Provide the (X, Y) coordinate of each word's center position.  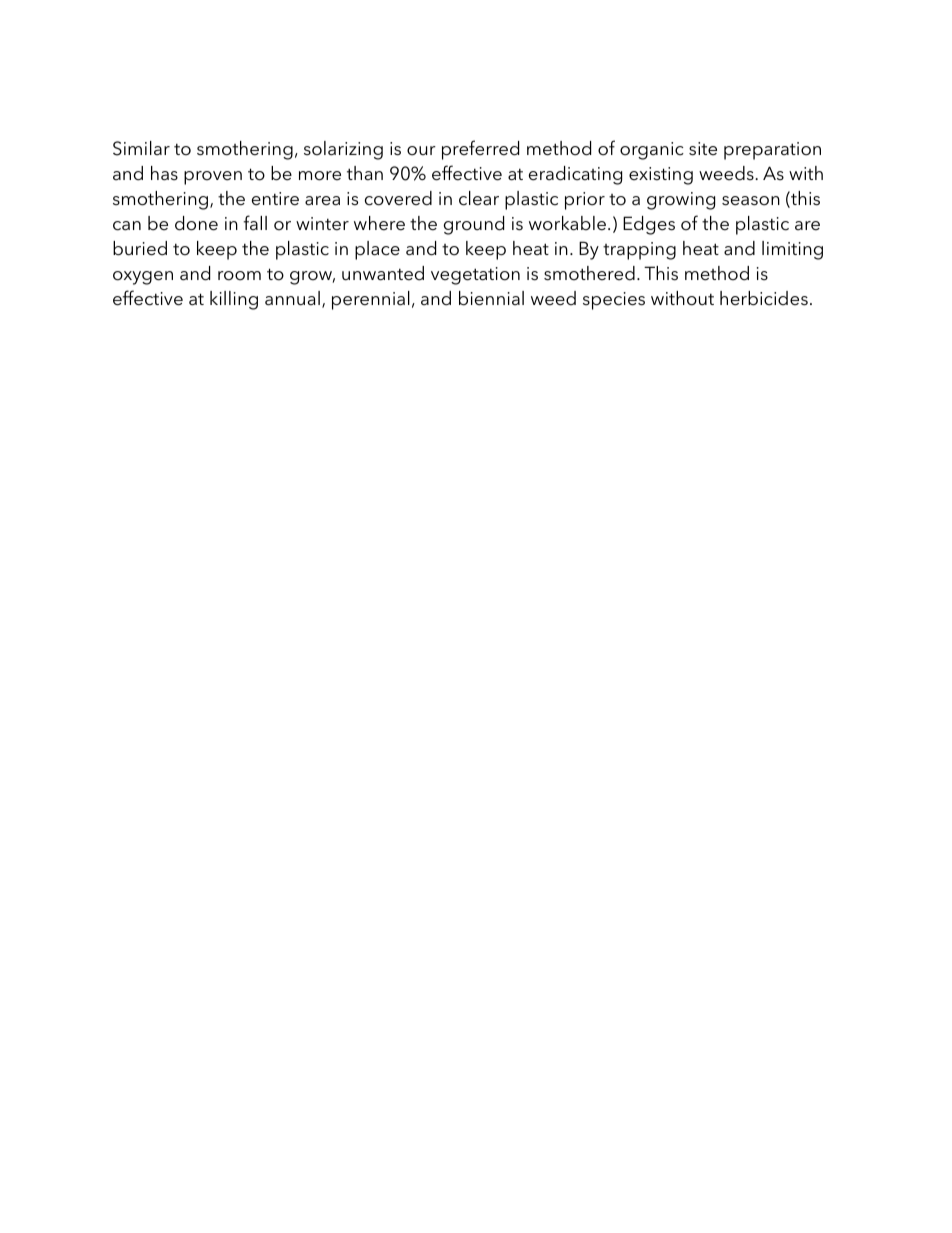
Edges (649, 225)
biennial (491, 298)
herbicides (764, 298)
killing (234, 300)
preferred (480, 150)
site (703, 149)
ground (474, 225)
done (196, 223)
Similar (141, 148)
